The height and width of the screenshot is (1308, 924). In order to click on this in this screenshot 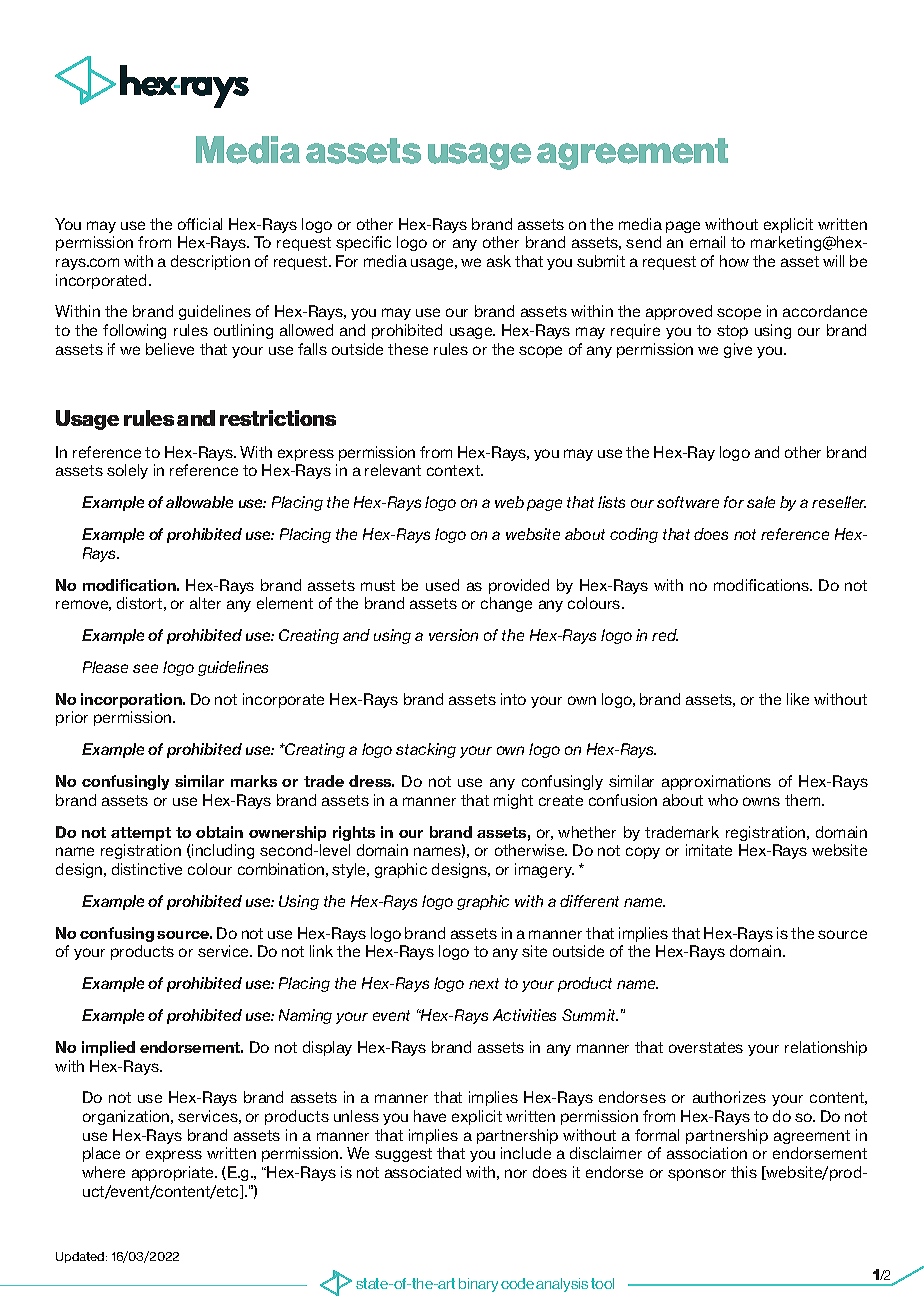, I will do `click(744, 1172)`.
